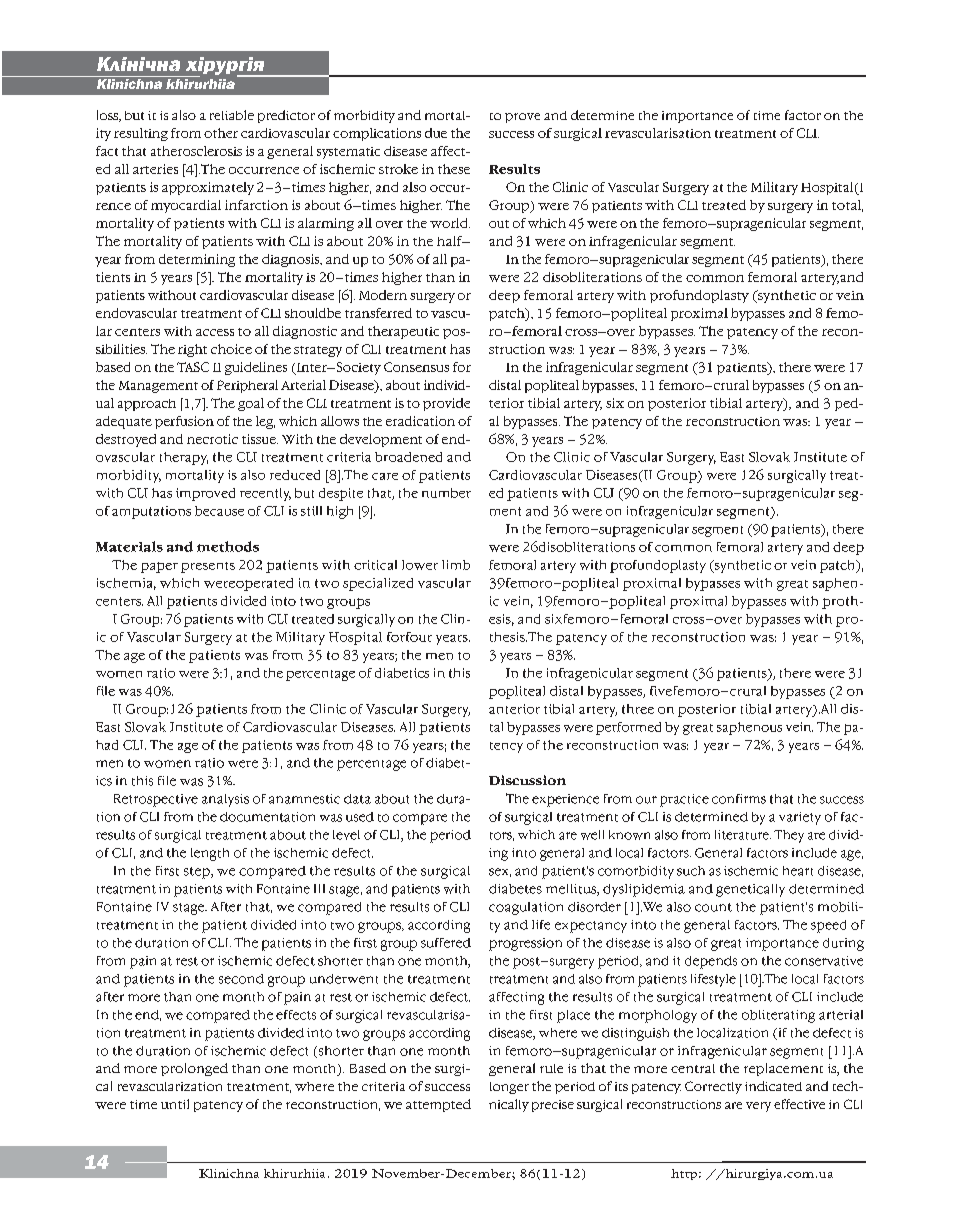 The width and height of the page is (960, 1232). What do you see at coordinates (500, 872) in the page?
I see `sex` at bounding box center [500, 872].
